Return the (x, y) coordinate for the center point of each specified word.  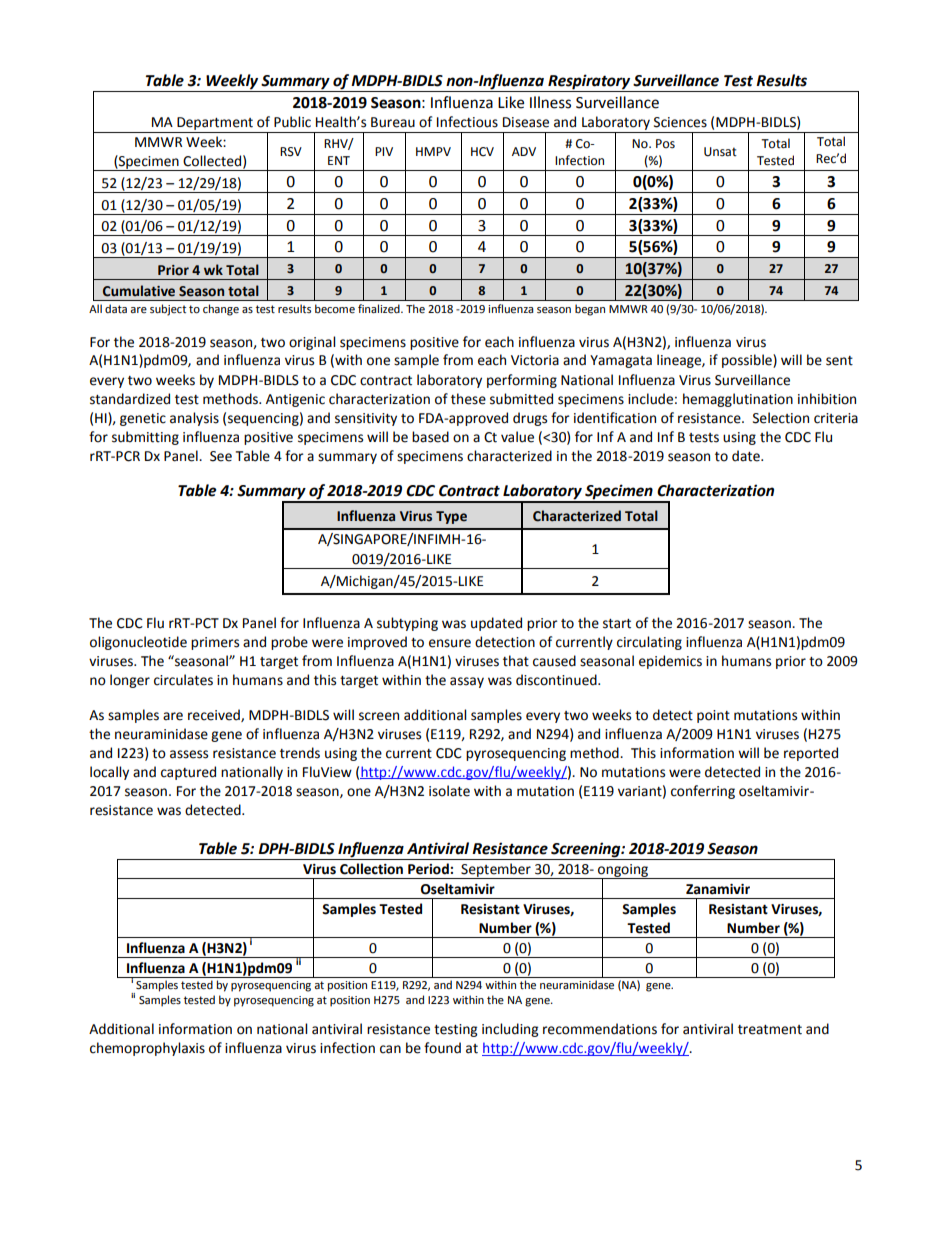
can (390, 1049)
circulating (649, 643)
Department (215, 125)
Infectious (467, 122)
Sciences (680, 122)
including (510, 1030)
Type (451, 517)
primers (215, 643)
